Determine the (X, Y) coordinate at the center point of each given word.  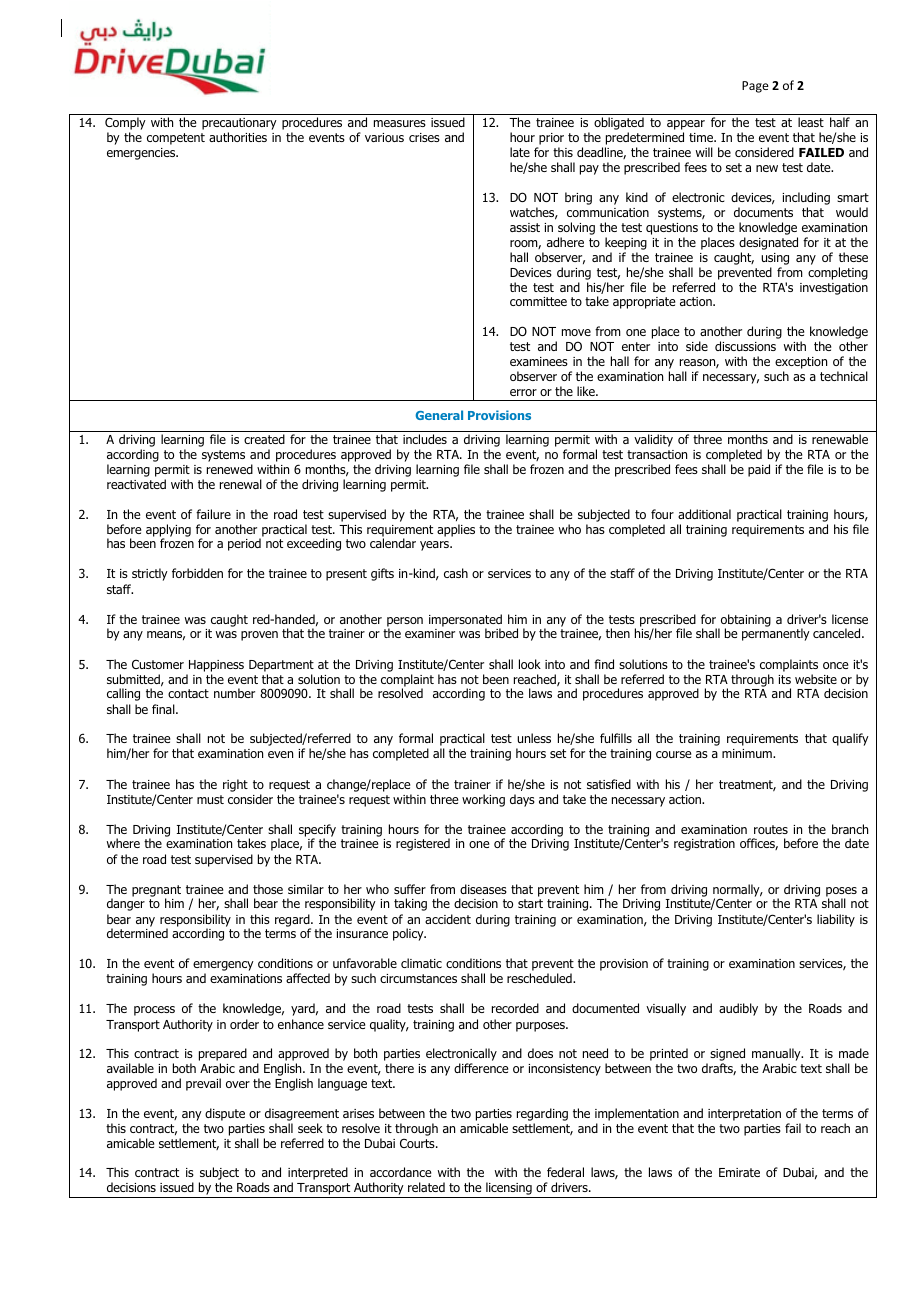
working (483, 800)
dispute (225, 1114)
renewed (230, 469)
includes (425, 439)
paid (759, 470)
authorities (238, 137)
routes (771, 829)
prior (551, 139)
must (210, 799)
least (811, 122)
